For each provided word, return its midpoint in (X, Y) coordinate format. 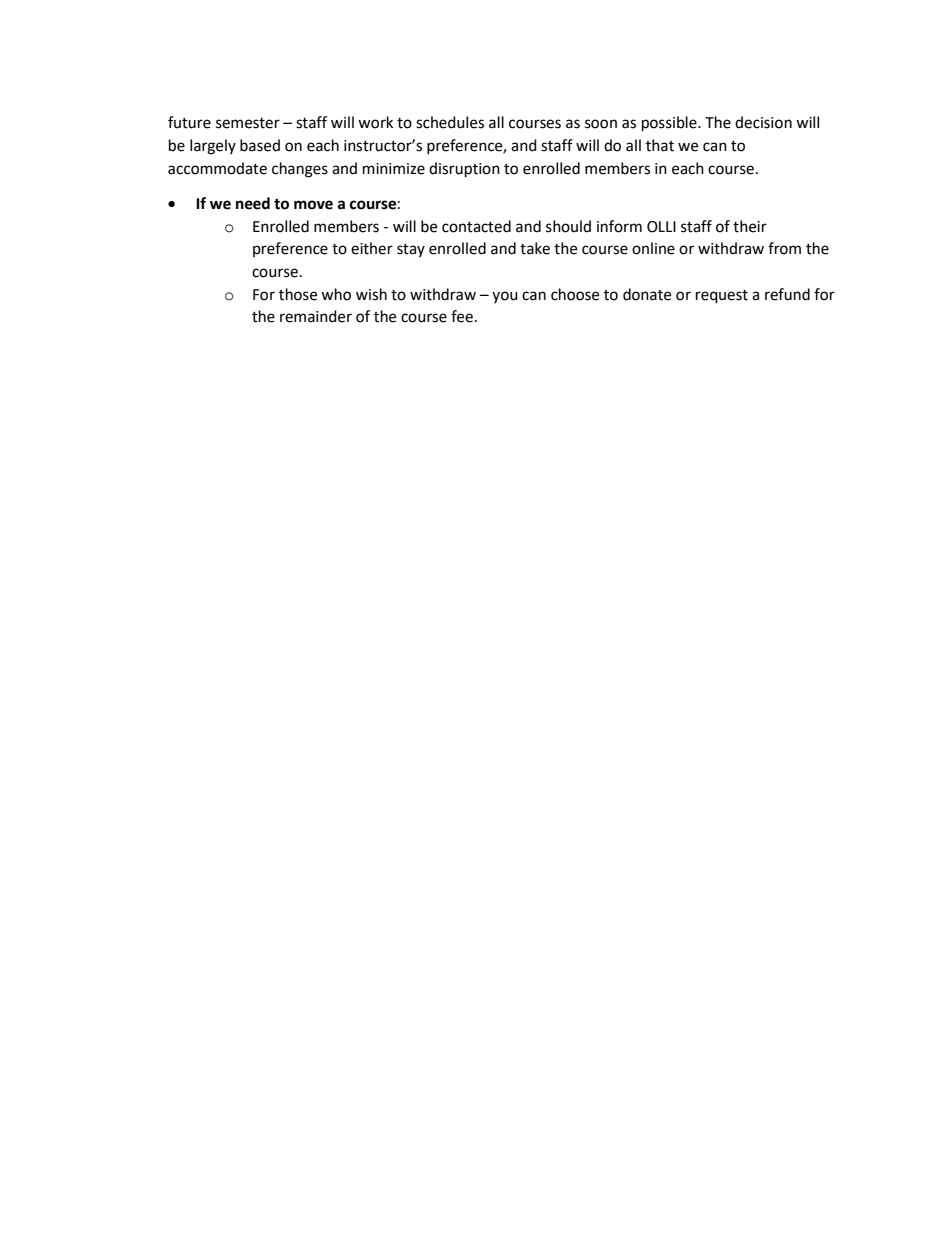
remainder (316, 316)
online (653, 248)
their (750, 226)
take (535, 248)
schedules (450, 122)
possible (670, 124)
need (253, 203)
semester (248, 123)
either (372, 248)
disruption (464, 170)
